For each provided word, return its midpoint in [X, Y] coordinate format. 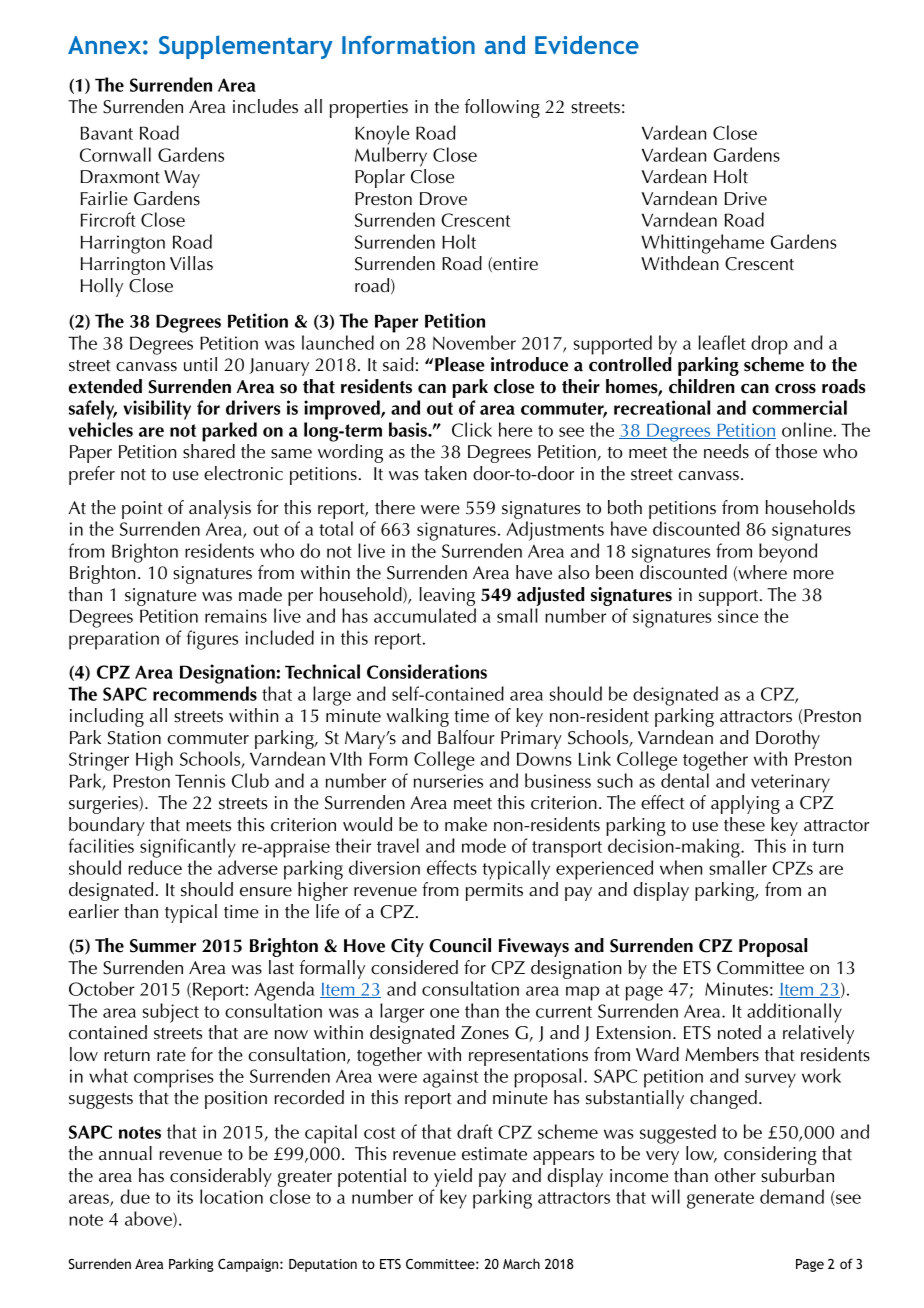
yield [452, 1179]
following [502, 108]
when [681, 867]
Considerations [427, 671]
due [135, 1196]
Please [460, 364]
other [735, 1175]
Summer [163, 946]
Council [460, 945]
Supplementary [246, 47]
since [738, 616]
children [702, 386]
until [200, 364]
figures [212, 640]
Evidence [587, 44]
